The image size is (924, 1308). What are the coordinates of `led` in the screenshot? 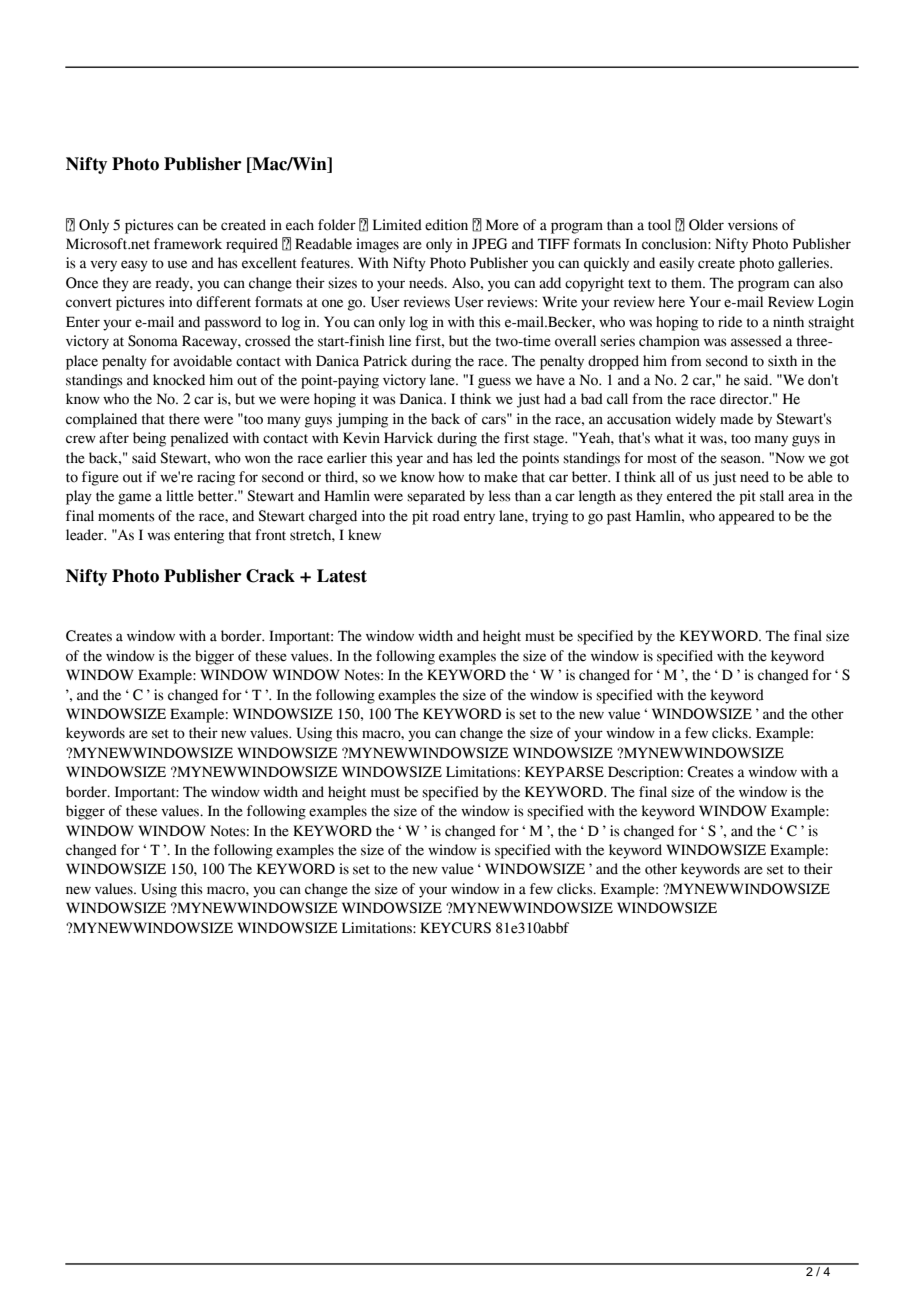 It's located at (486, 458).
